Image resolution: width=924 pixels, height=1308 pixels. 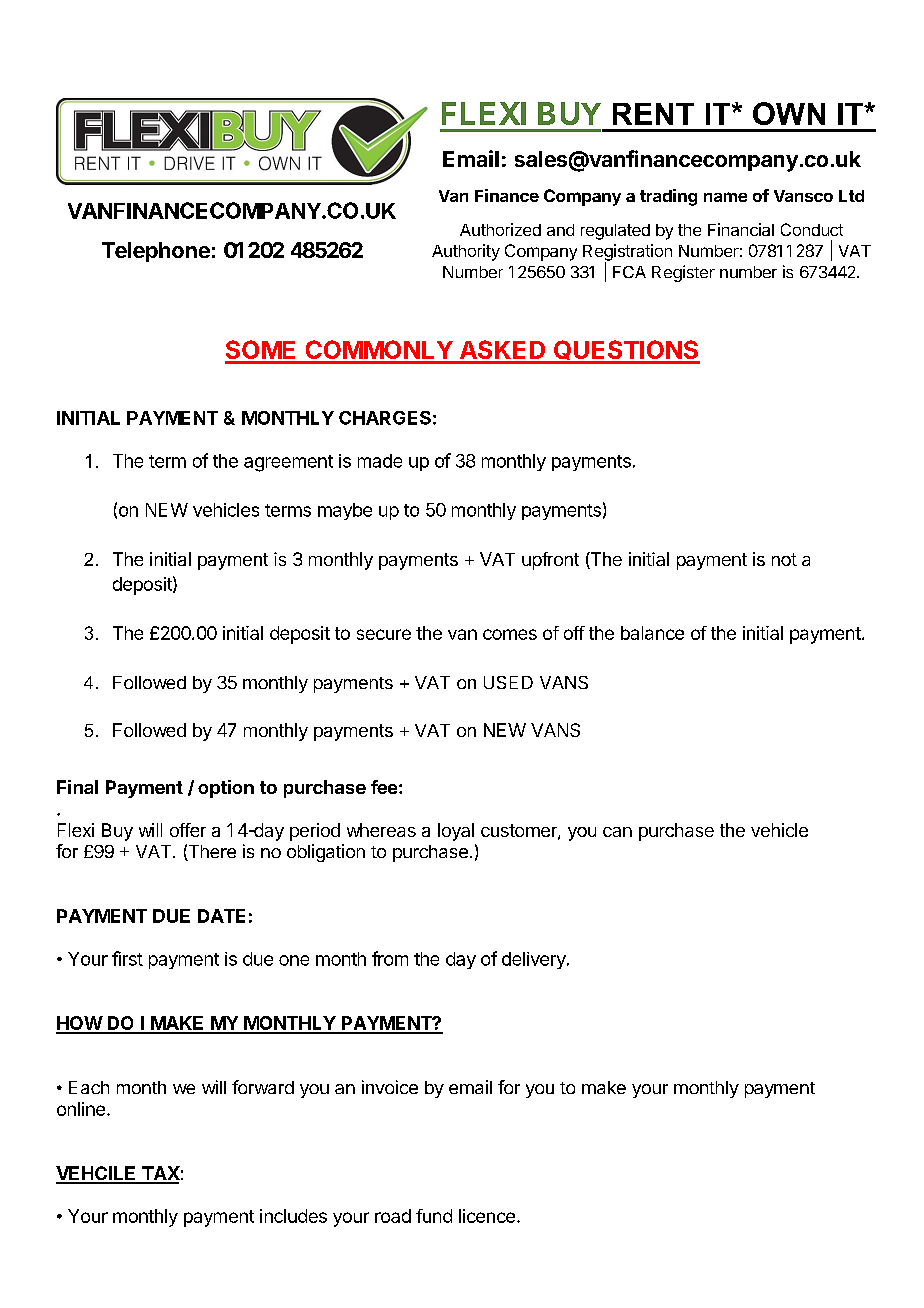 What do you see at coordinates (789, 113) in the document?
I see `OWN` at bounding box center [789, 113].
